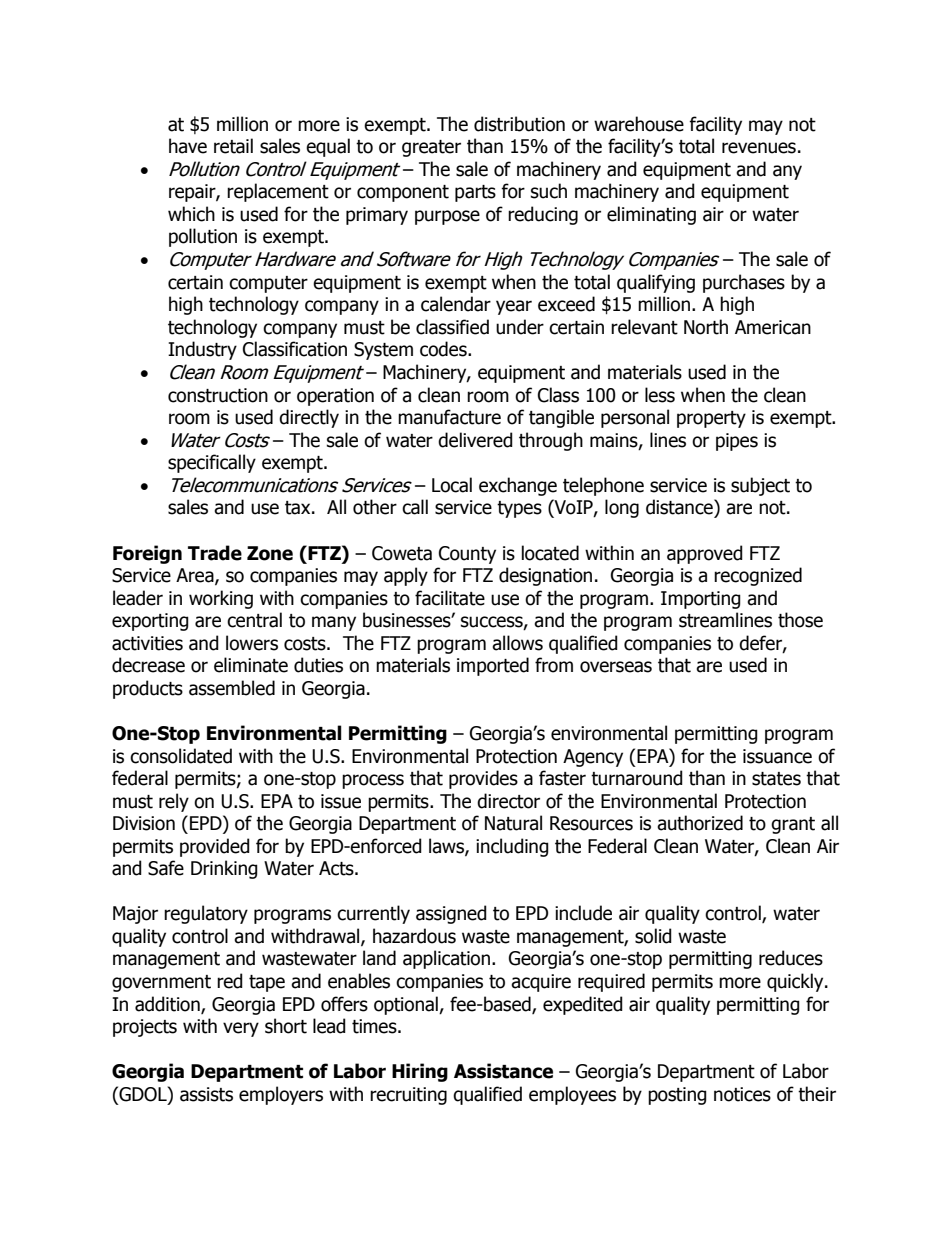  Describe the element at coordinates (431, 148) in the screenshot. I see `greater` at that location.
